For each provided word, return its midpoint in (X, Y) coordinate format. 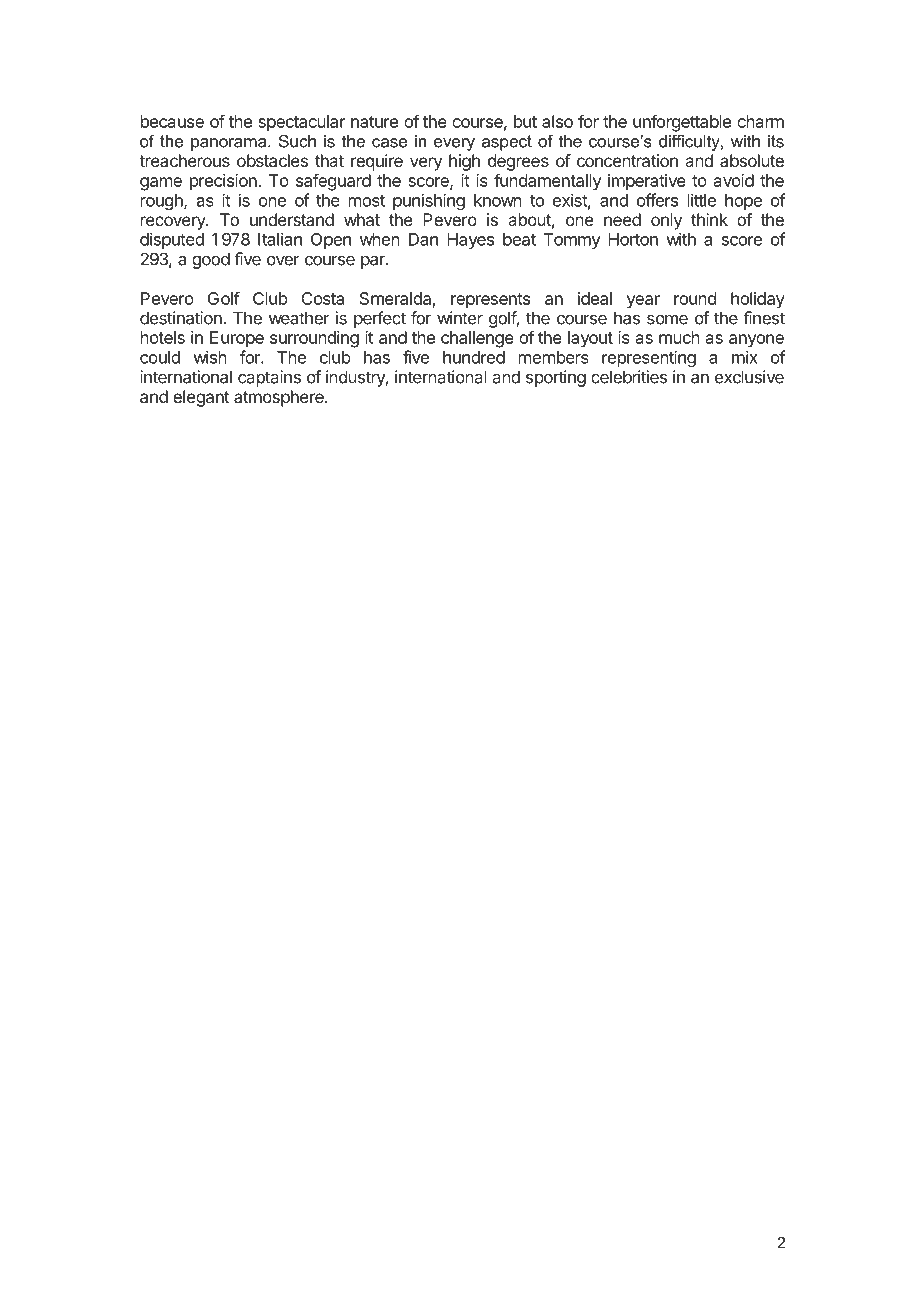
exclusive (749, 377)
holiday (758, 300)
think (709, 219)
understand (292, 219)
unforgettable (682, 123)
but (525, 121)
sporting (556, 378)
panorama (230, 144)
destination (182, 318)
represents (490, 301)
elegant (201, 398)
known (498, 200)
